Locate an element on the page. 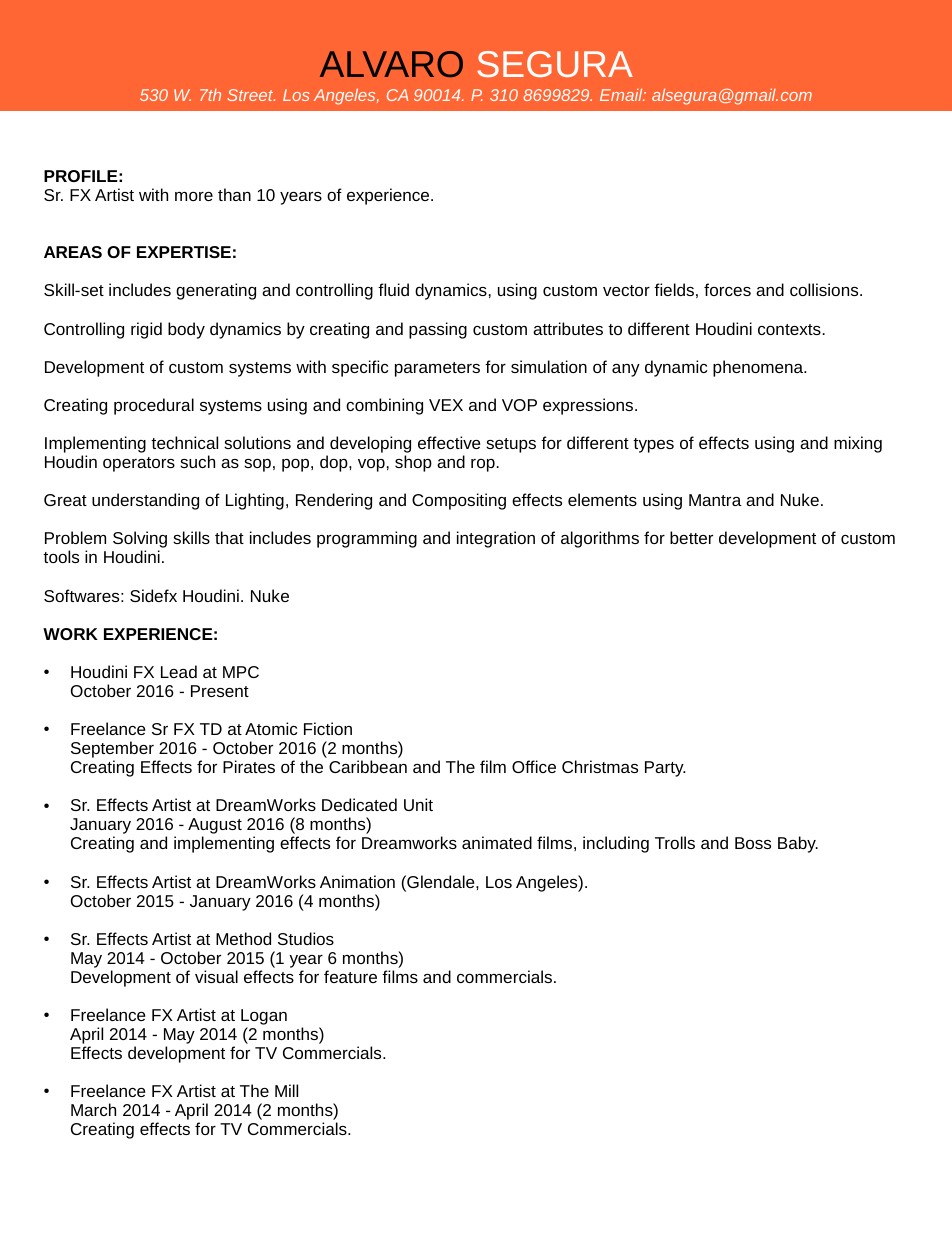  procedural is located at coordinates (154, 406).
